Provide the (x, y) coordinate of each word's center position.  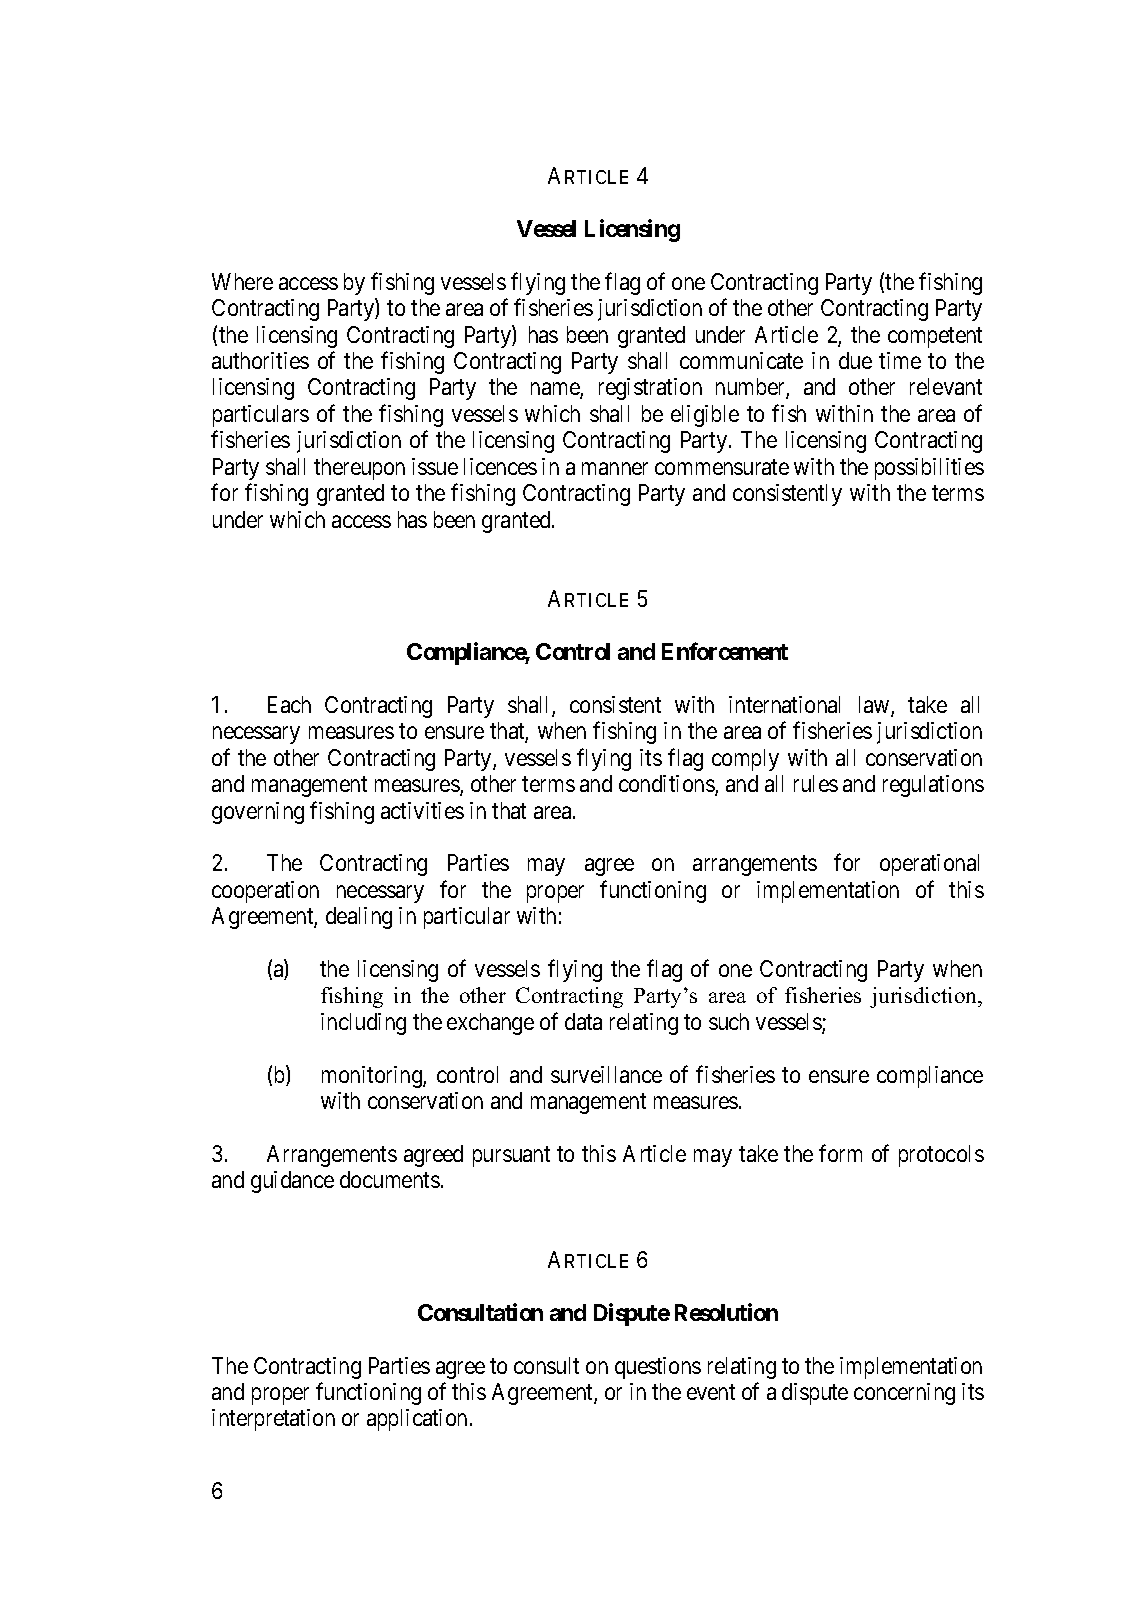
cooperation (265, 892)
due (855, 360)
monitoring (373, 1077)
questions (658, 1368)
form (840, 1153)
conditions (667, 785)
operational (929, 865)
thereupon (359, 469)
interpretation (273, 1420)
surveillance (606, 1074)
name (556, 391)
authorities (260, 360)
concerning (904, 1394)
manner (615, 468)
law (875, 706)
